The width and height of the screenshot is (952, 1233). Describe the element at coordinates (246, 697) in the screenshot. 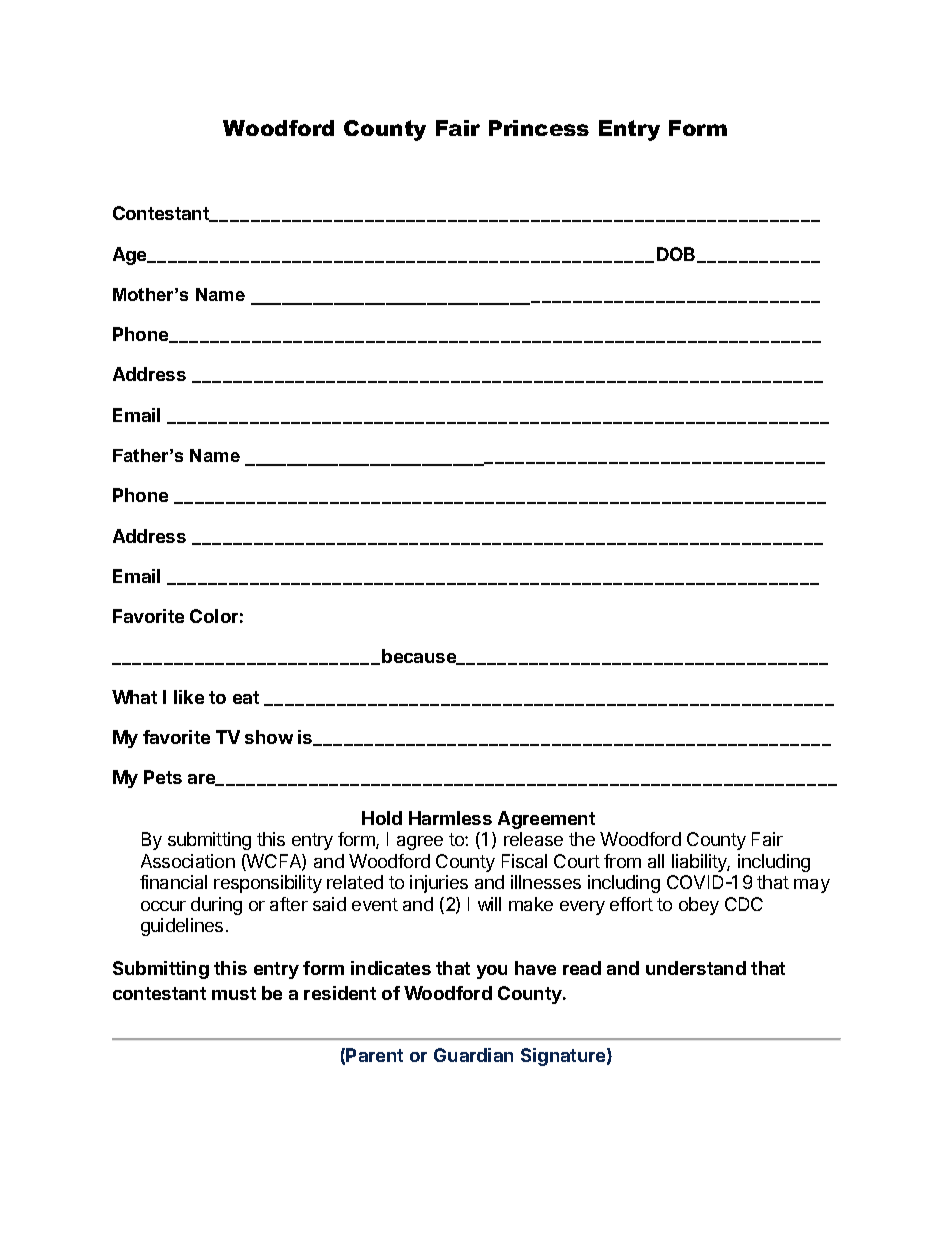

I see `eat` at that location.
